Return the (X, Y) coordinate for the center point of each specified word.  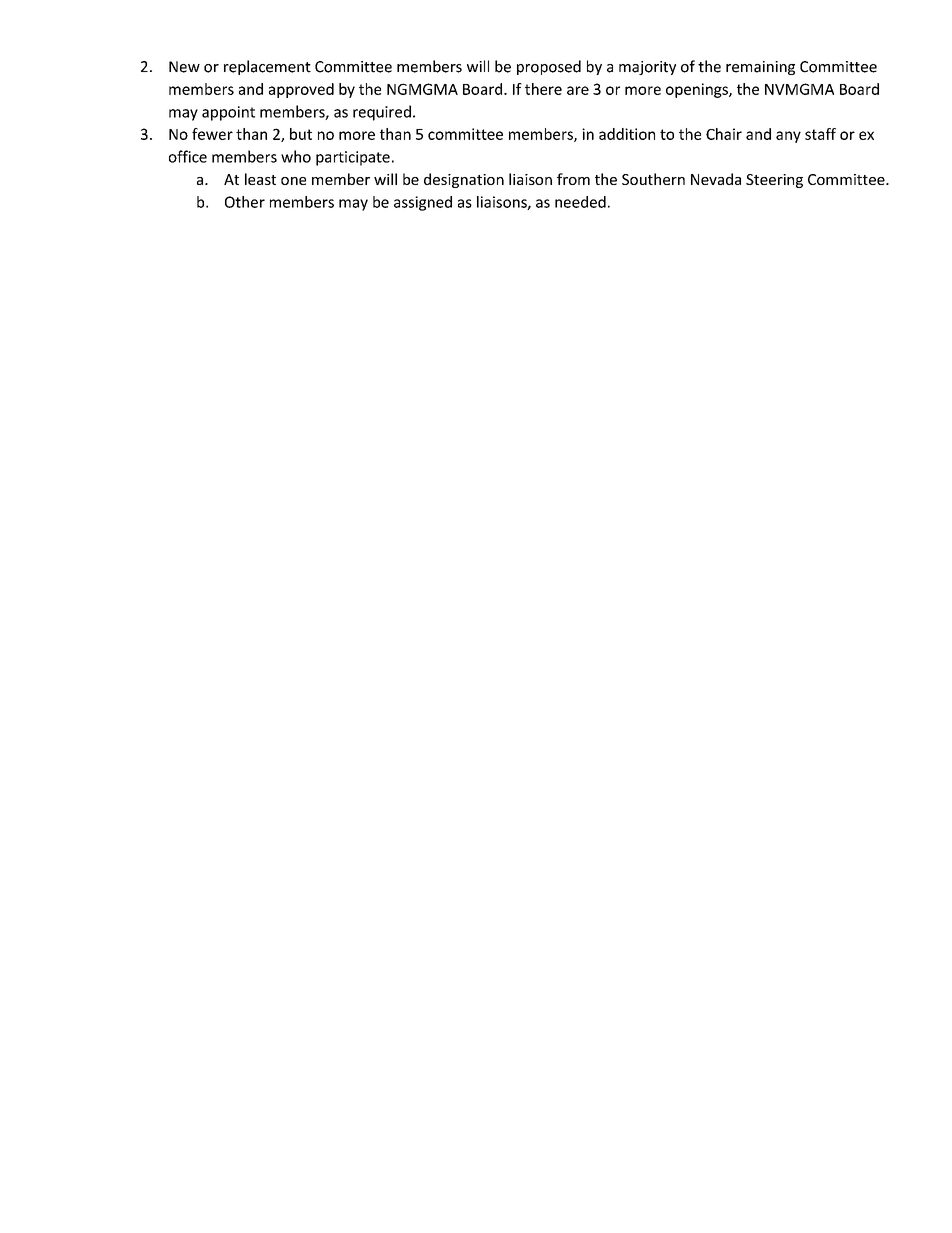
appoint (228, 113)
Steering (774, 181)
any (788, 137)
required (382, 113)
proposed (549, 67)
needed (580, 202)
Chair (724, 134)
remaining (760, 68)
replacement (267, 67)
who (296, 156)
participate (353, 158)
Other (245, 202)
